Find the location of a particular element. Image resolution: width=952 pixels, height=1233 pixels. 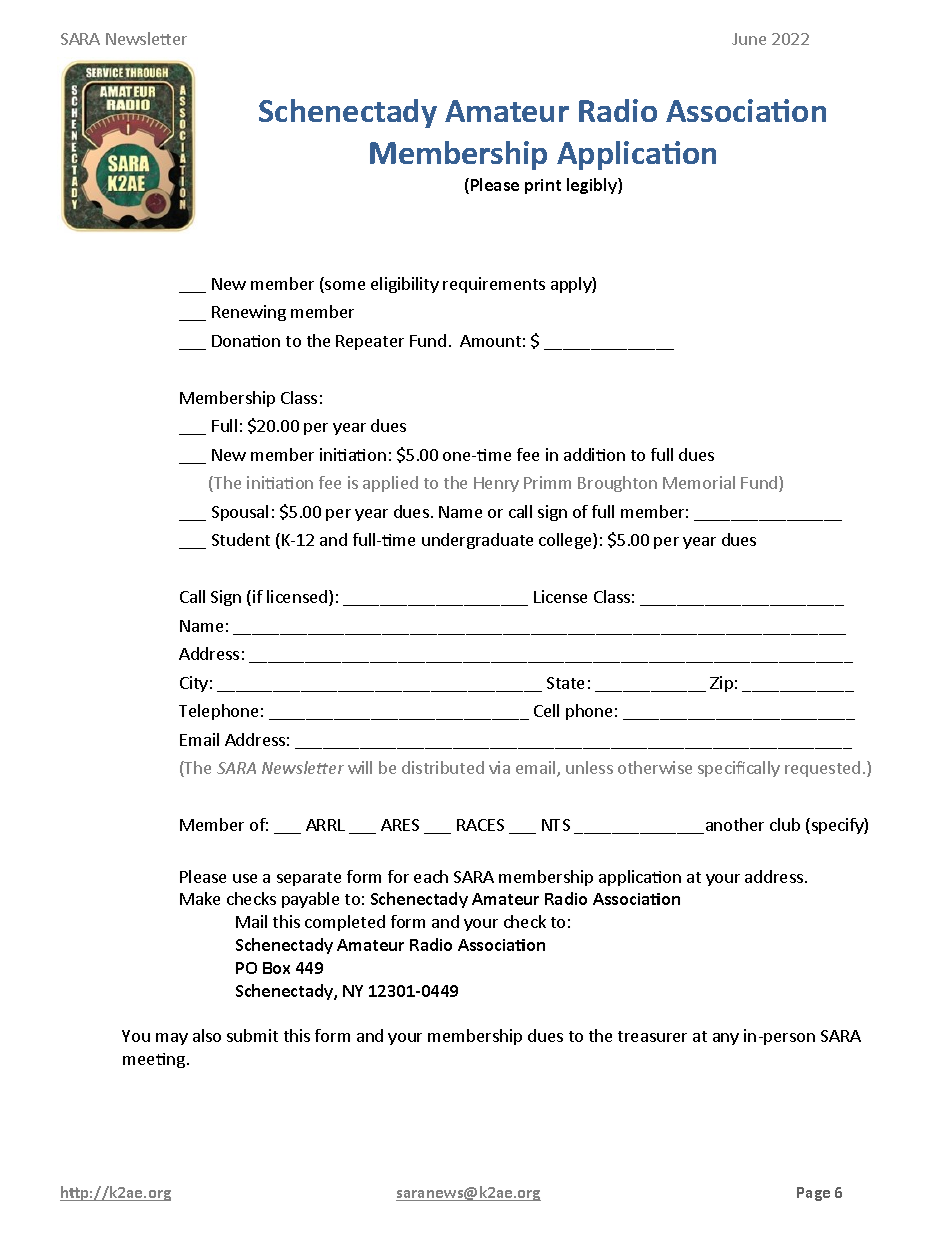

some is located at coordinates (344, 287).
